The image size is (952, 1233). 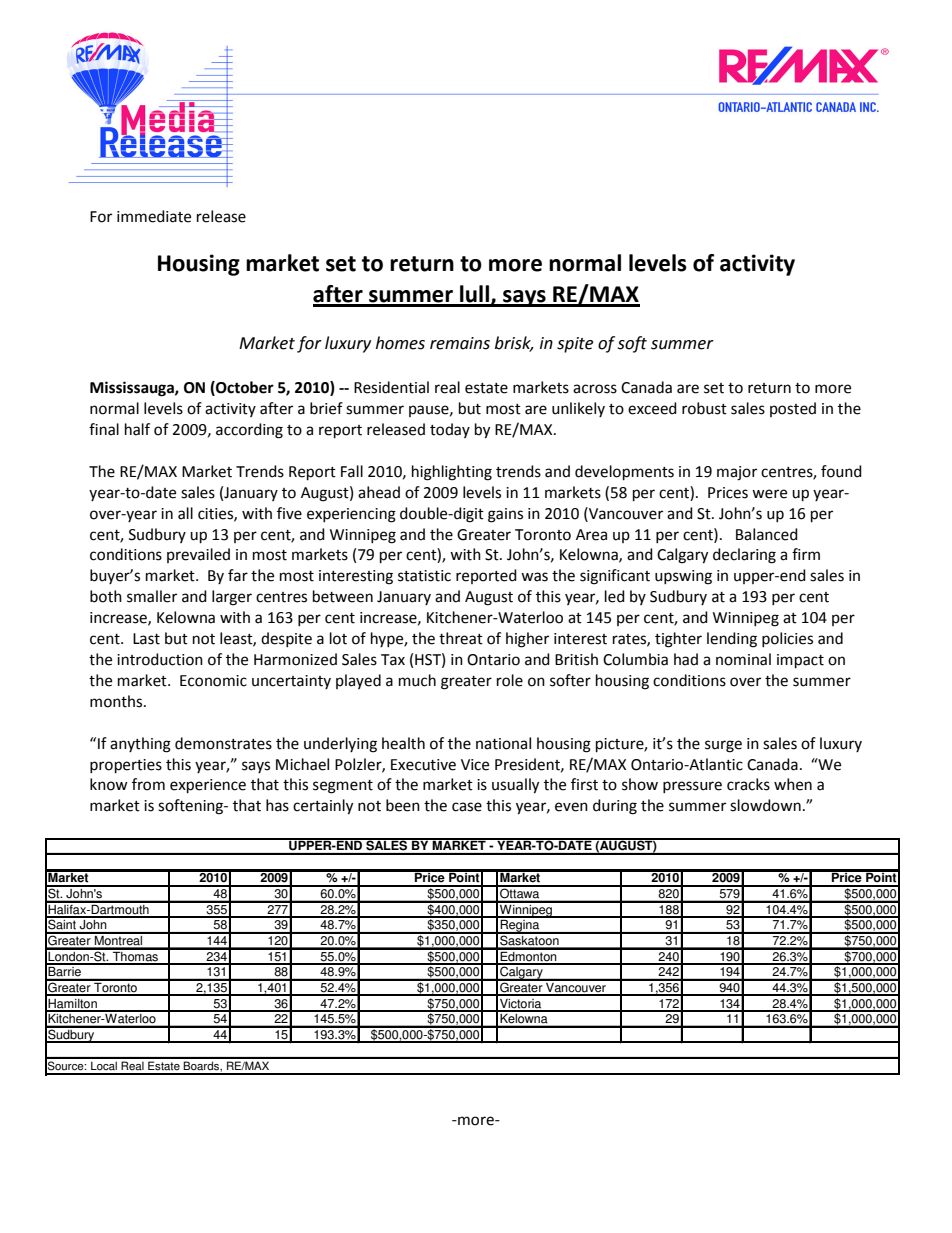 I want to click on experience, so click(x=208, y=786).
